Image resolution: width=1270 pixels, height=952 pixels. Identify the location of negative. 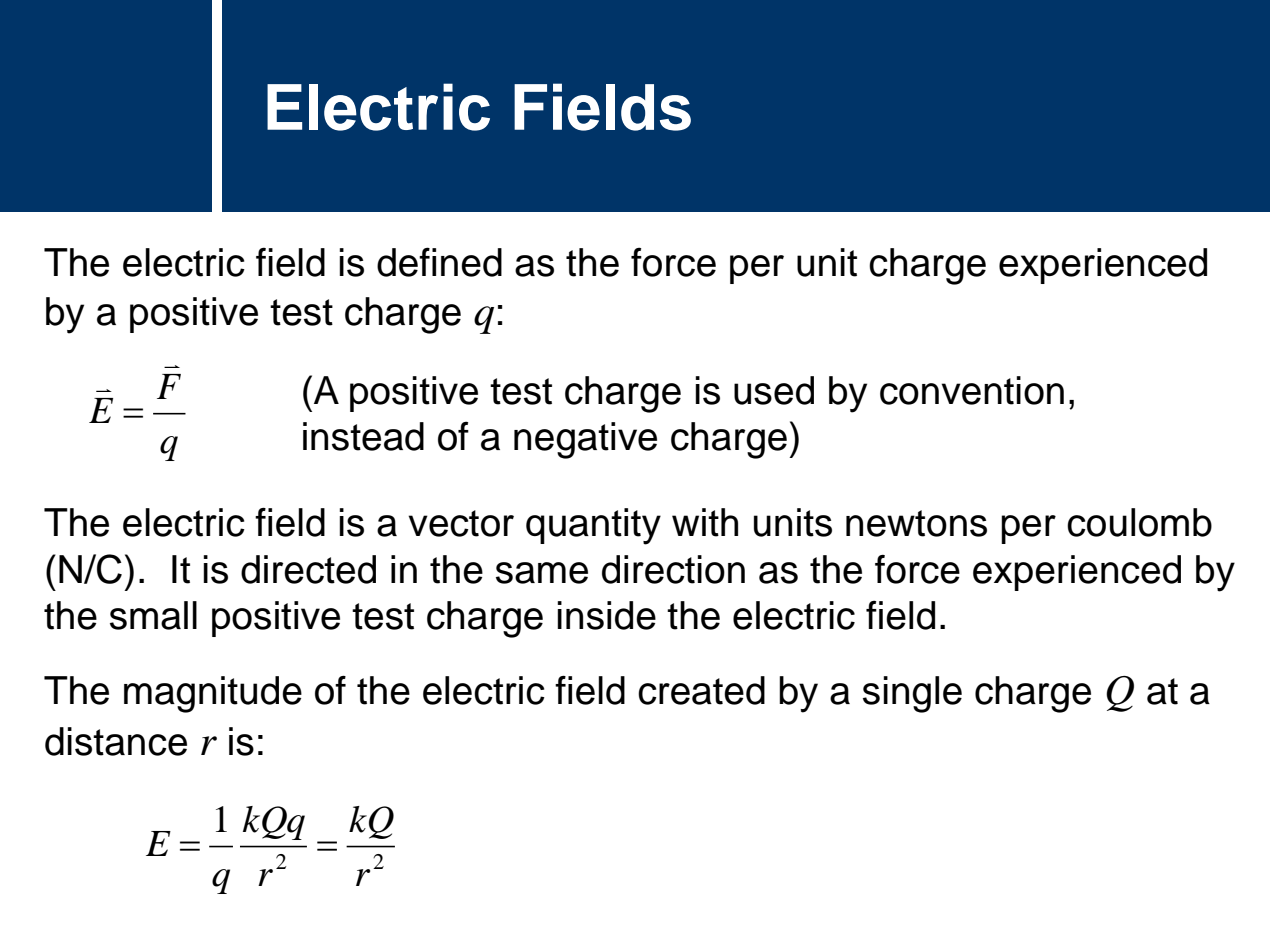
(585, 440).
